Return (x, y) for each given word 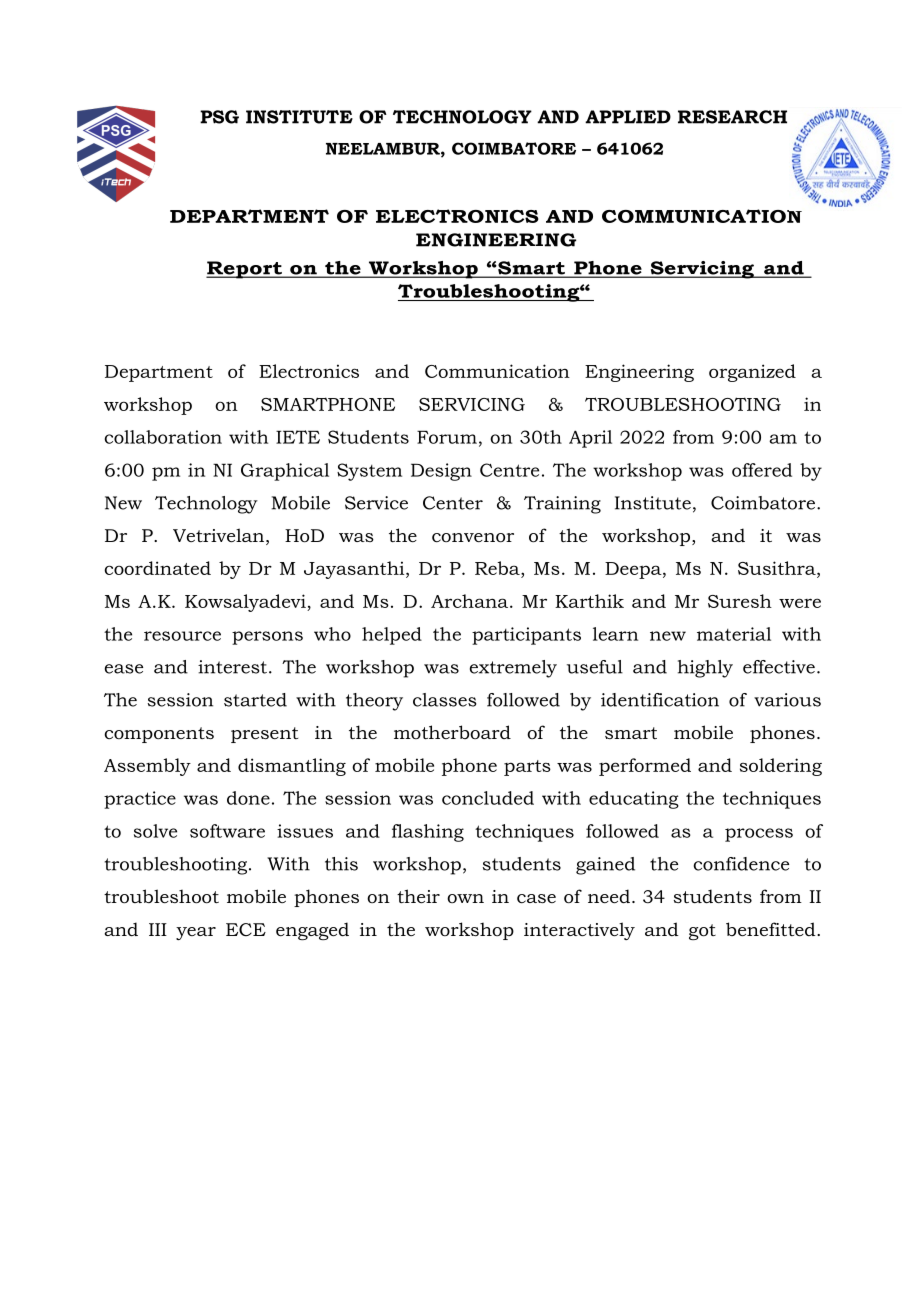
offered (762, 470)
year (196, 933)
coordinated (157, 568)
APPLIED (628, 117)
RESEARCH (732, 117)
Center (453, 503)
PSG (219, 117)
